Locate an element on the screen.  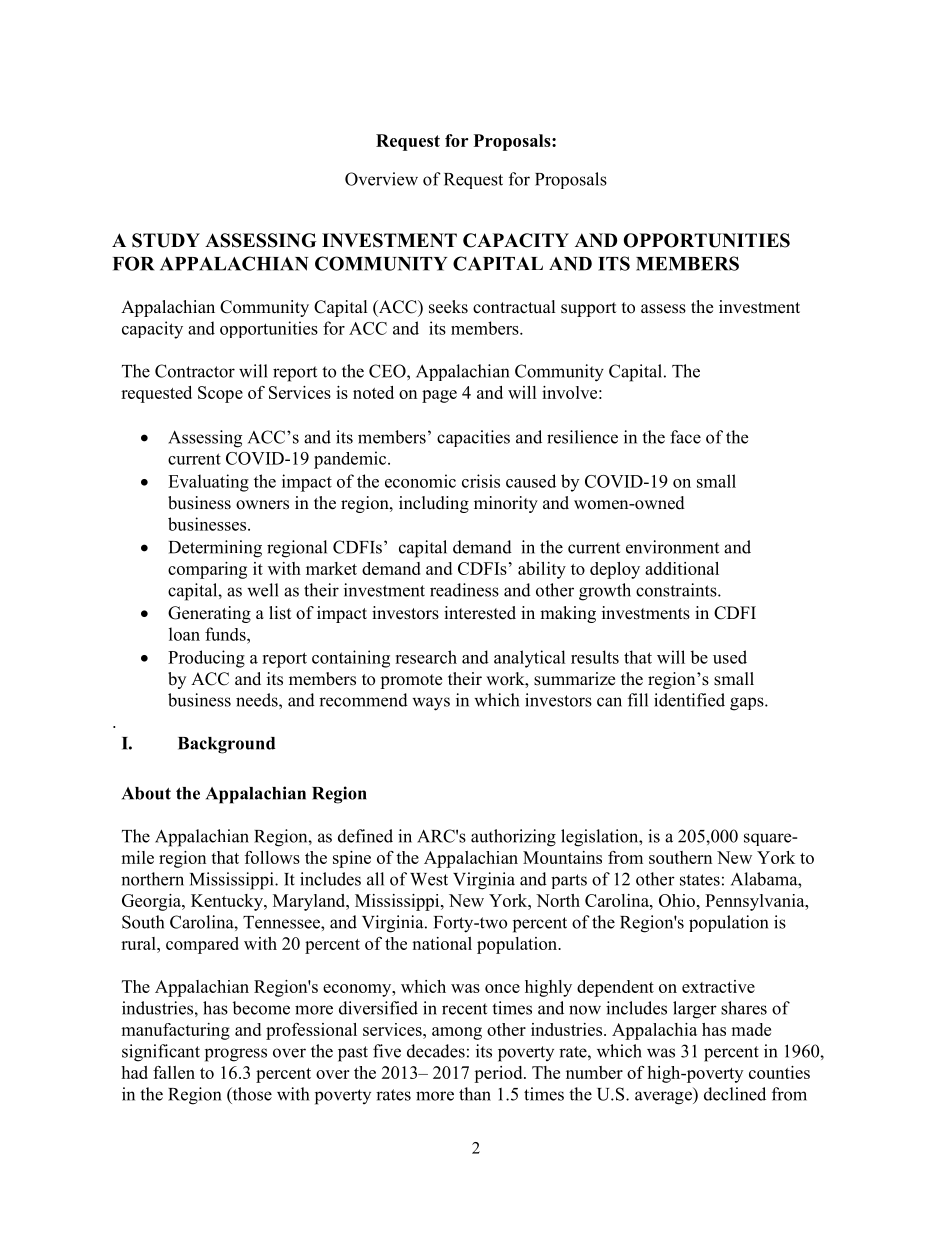
seeks is located at coordinates (448, 307).
